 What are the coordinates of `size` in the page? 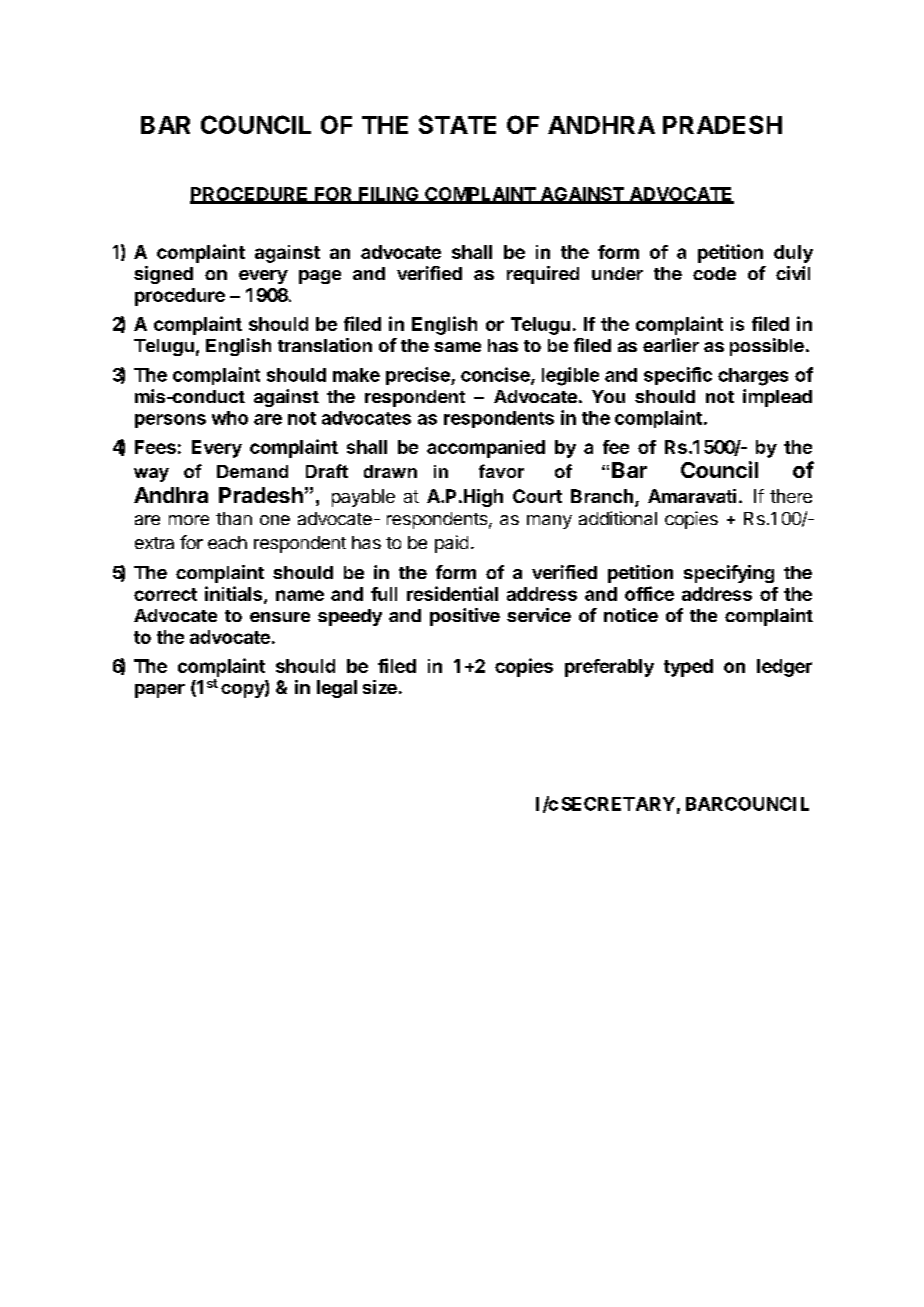 It's located at (380, 687).
